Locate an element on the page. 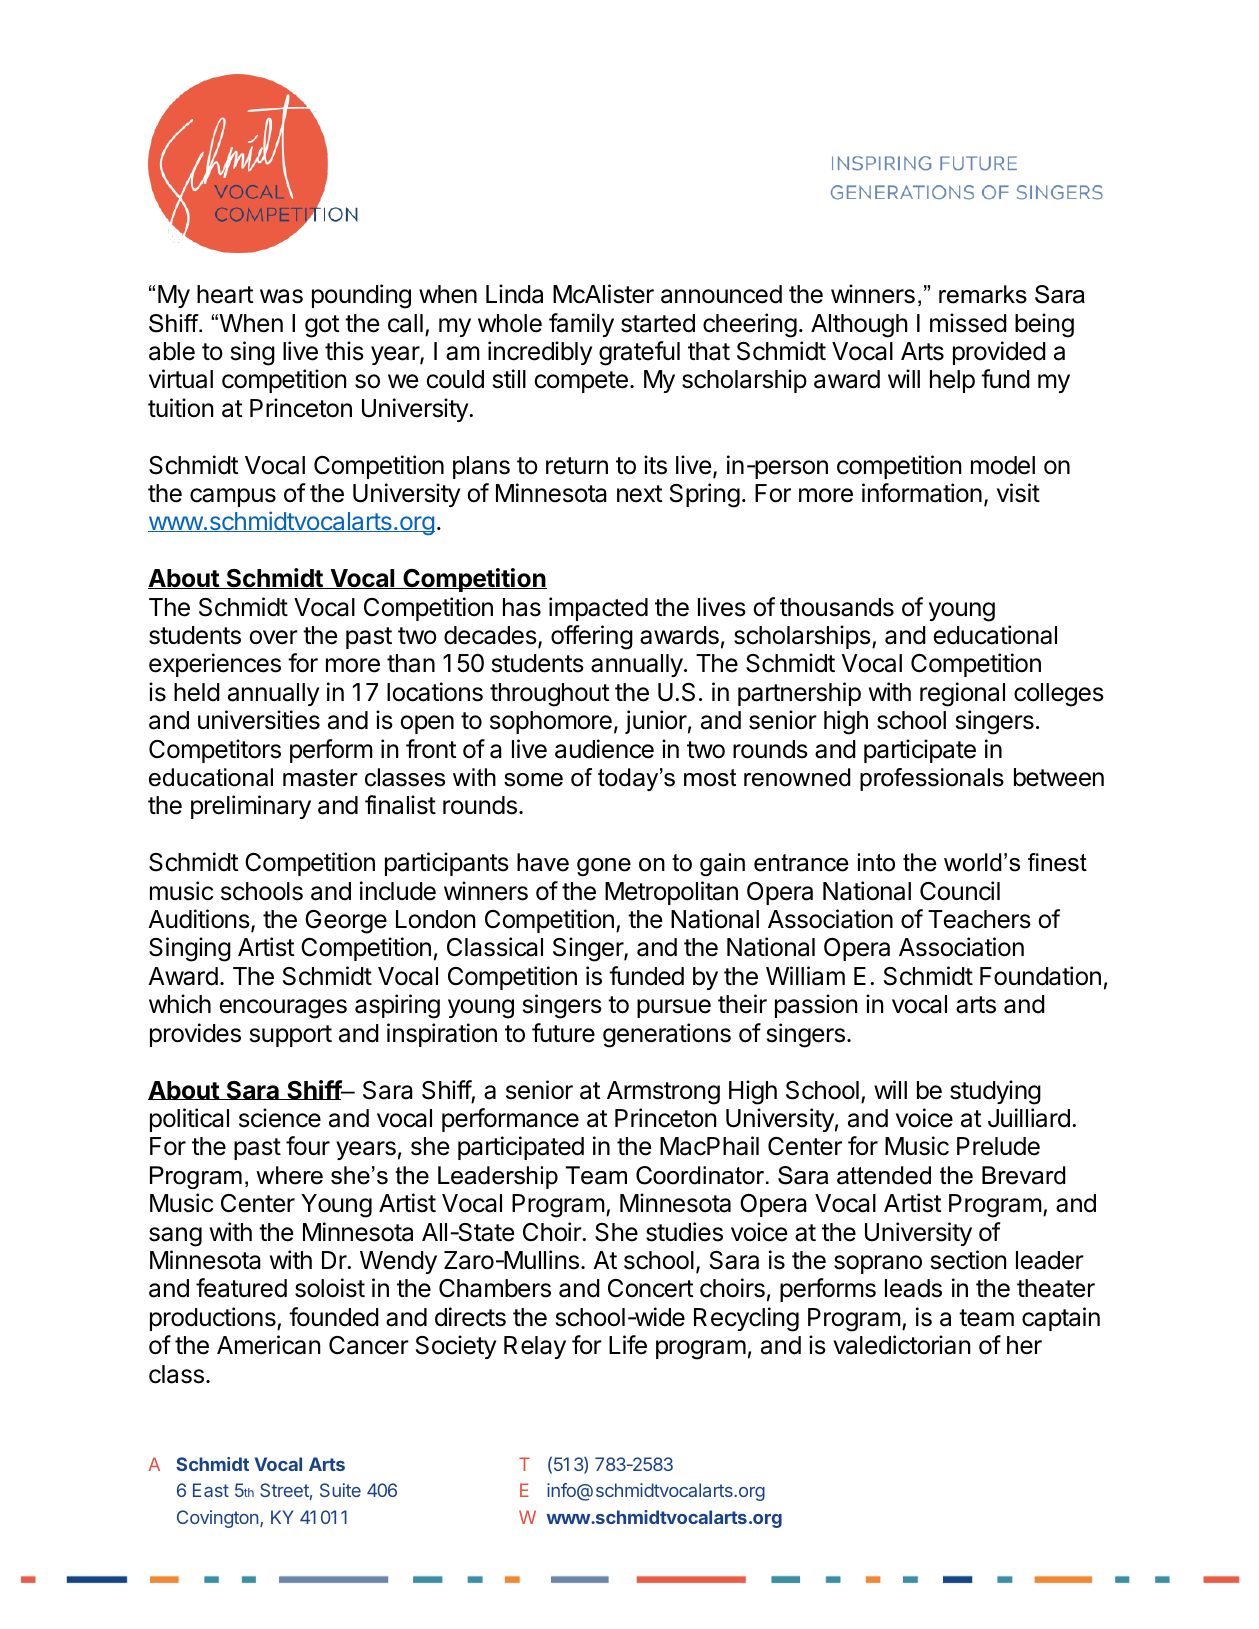 This page has height=1629, width=1259. missed is located at coordinates (968, 323).
